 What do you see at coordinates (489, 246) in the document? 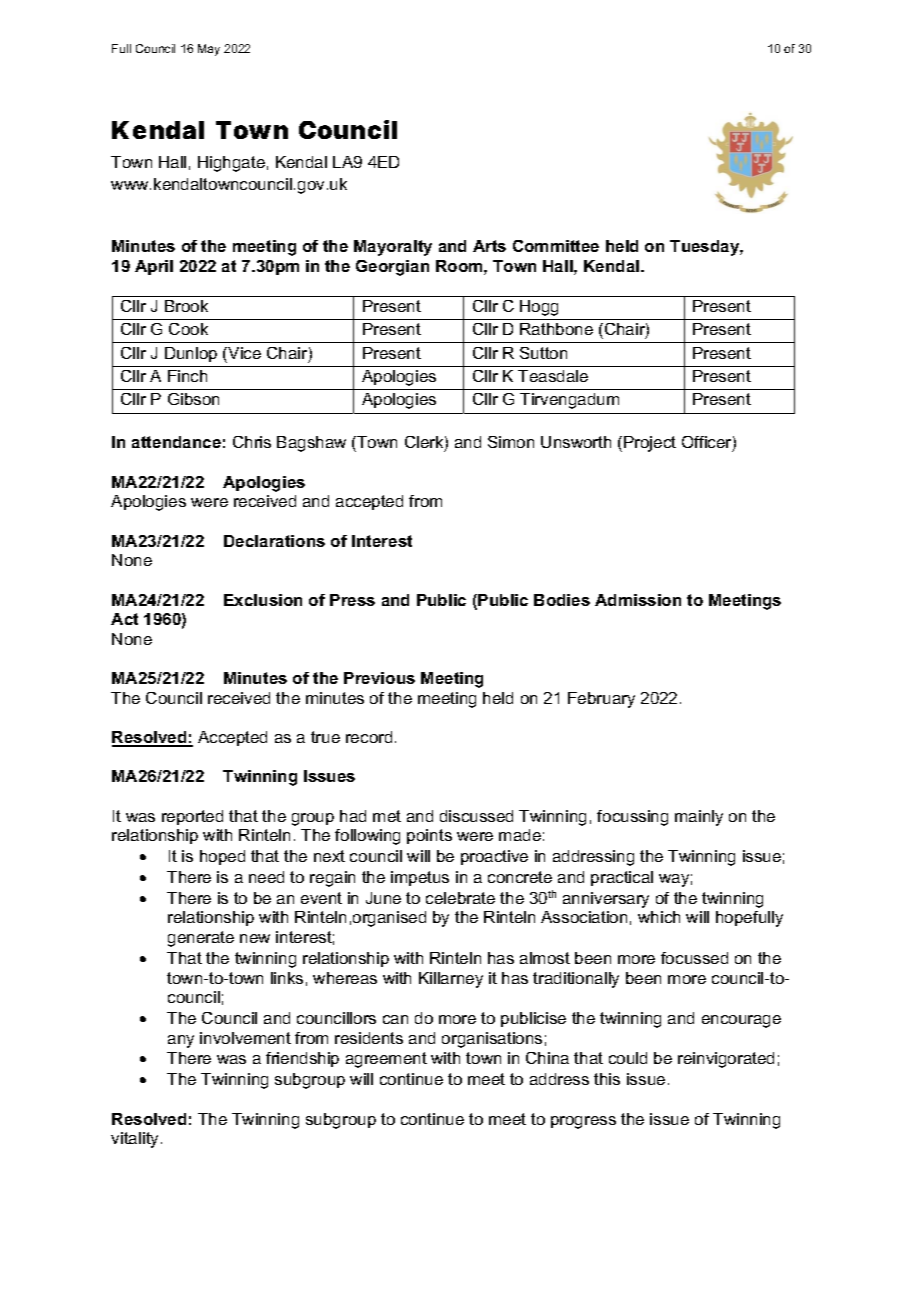
I see `Arts` at bounding box center [489, 246].
